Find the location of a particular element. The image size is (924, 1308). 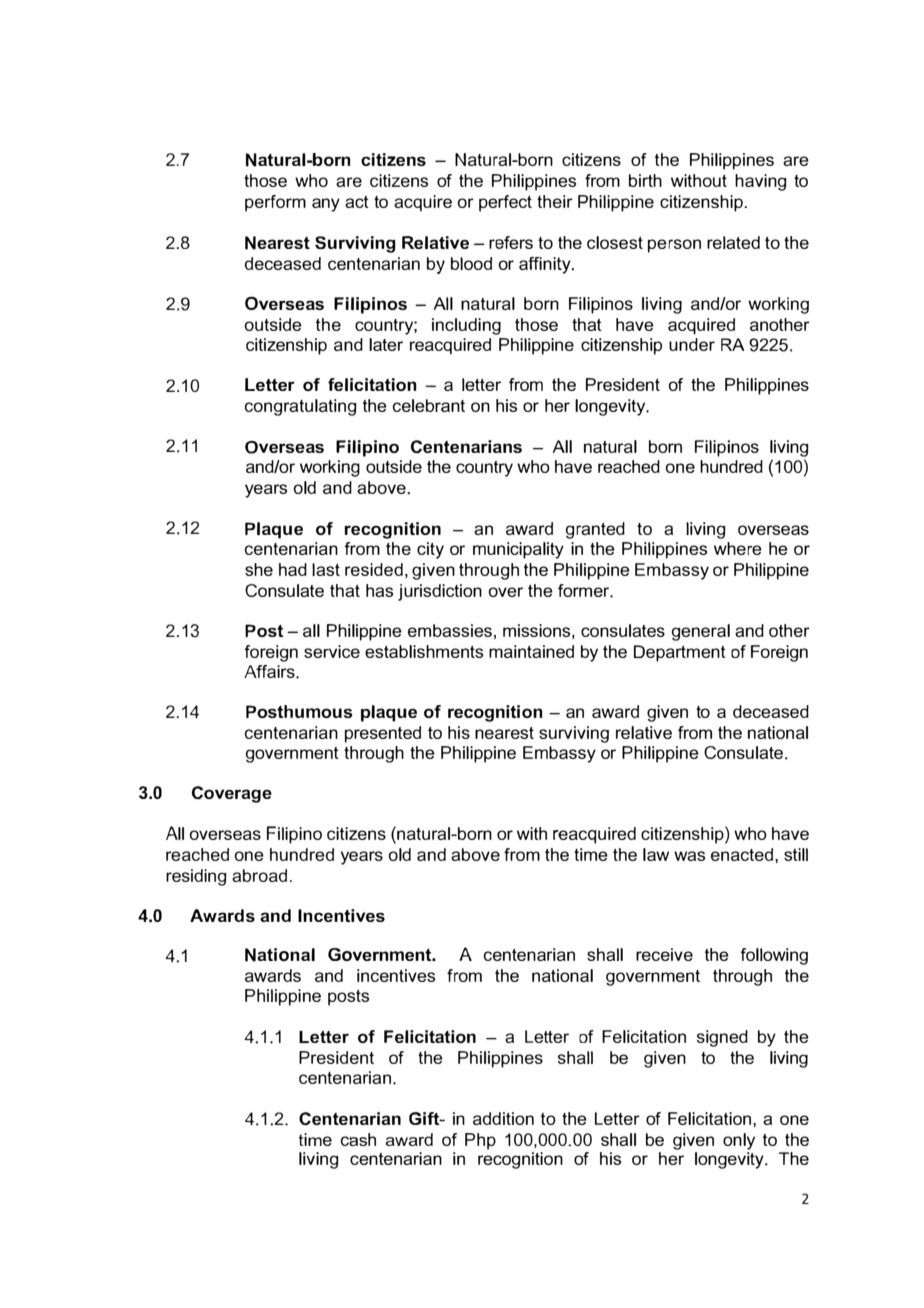

under is located at coordinates (692, 344).
